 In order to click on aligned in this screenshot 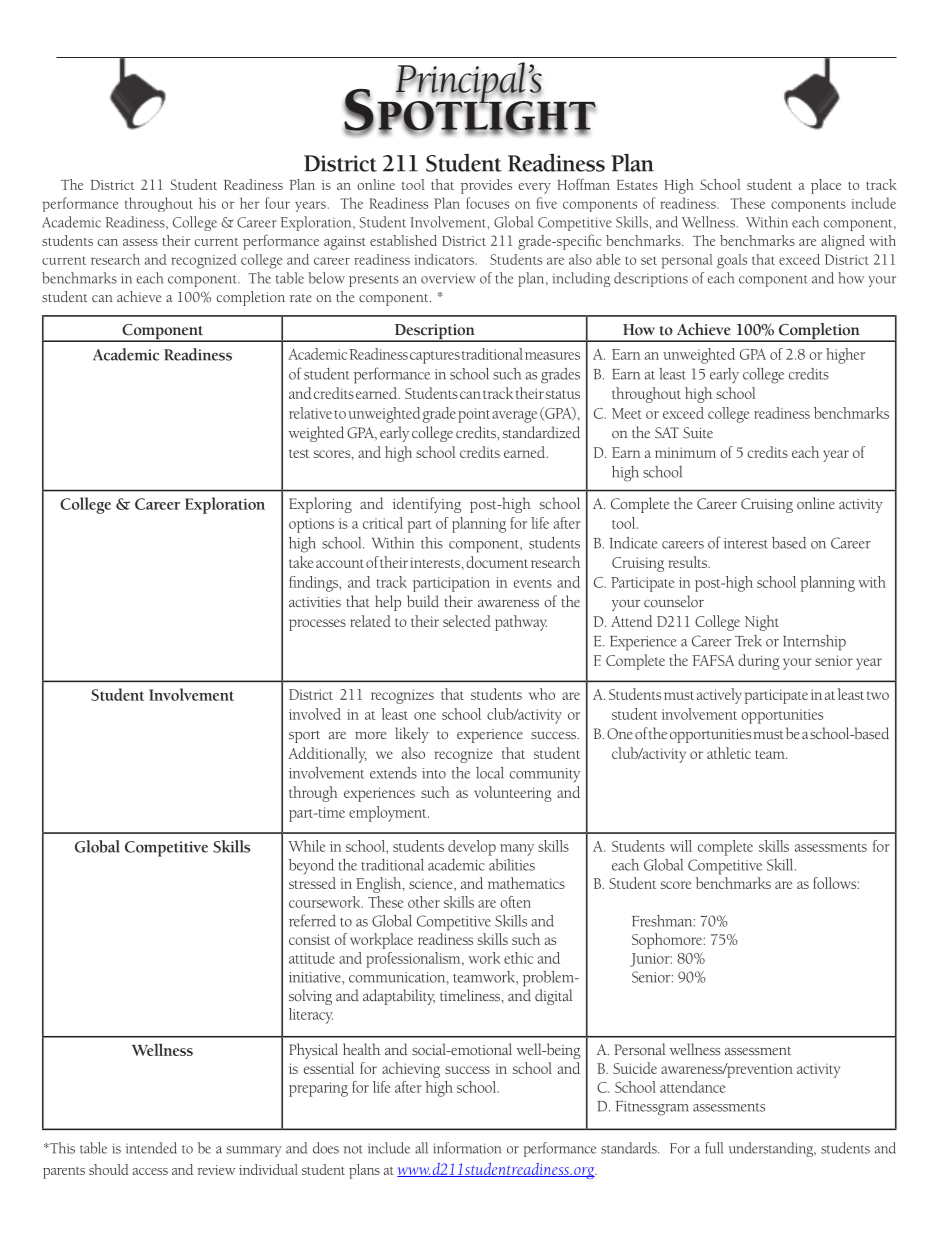, I will do `click(843, 242)`.
